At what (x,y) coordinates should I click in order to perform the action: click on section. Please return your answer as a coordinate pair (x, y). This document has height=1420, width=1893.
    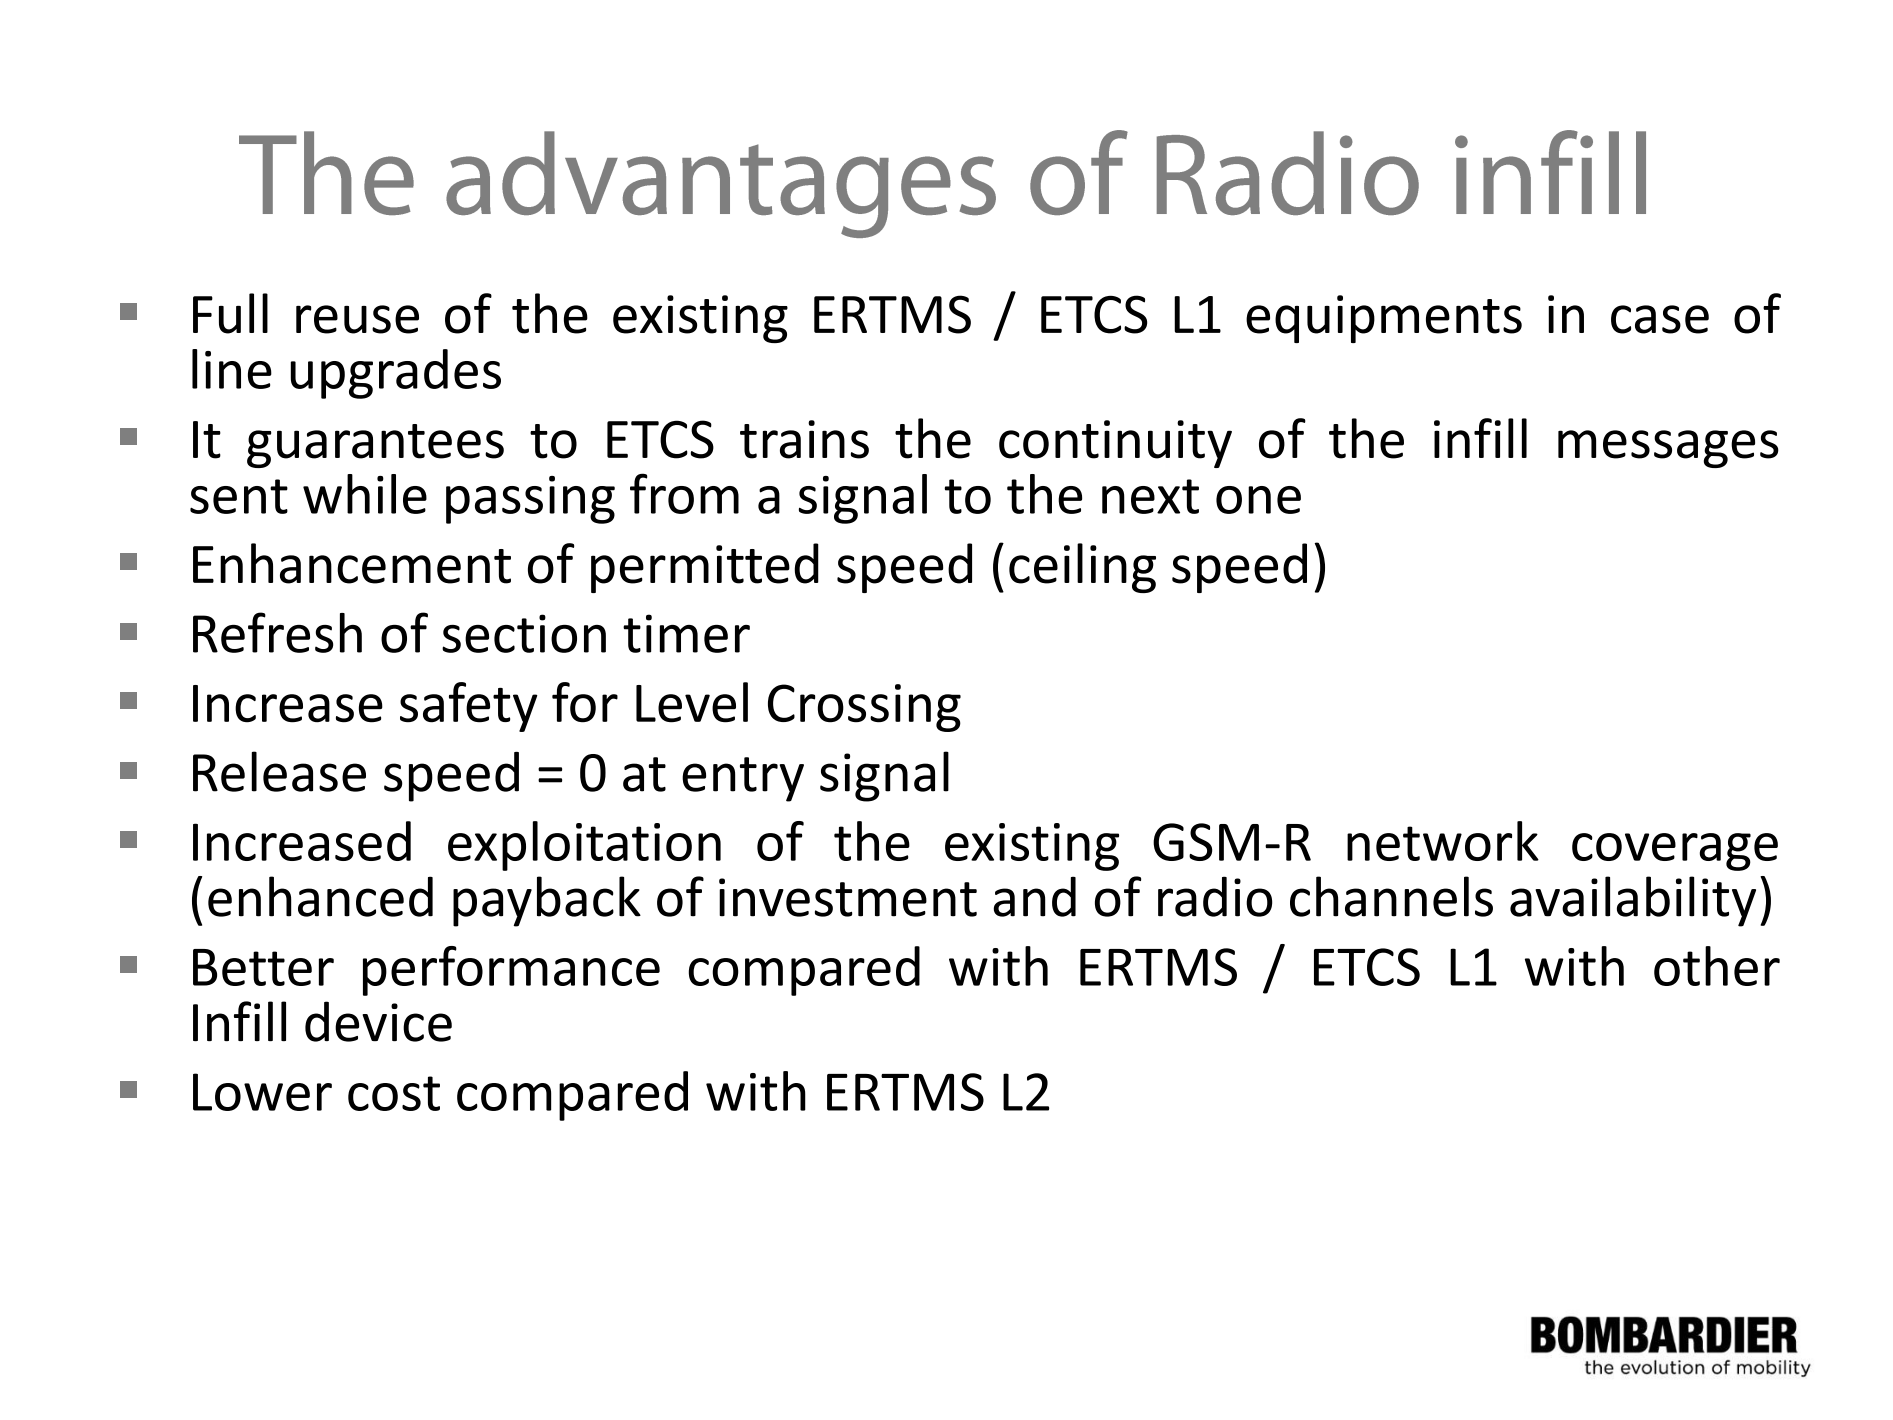
    Looking at the image, I should click on (524, 633).
